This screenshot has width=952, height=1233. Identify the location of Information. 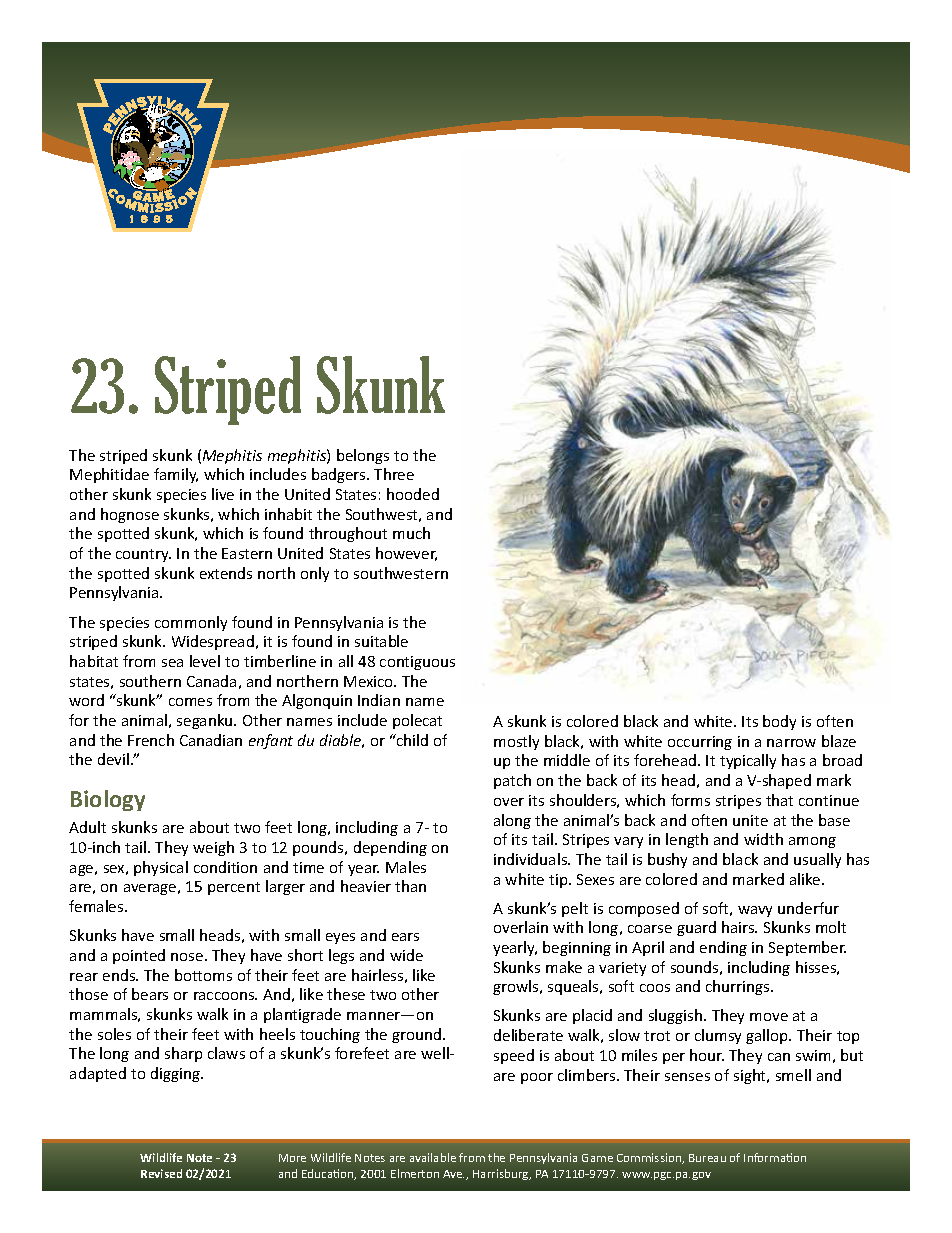
(775, 1157).
